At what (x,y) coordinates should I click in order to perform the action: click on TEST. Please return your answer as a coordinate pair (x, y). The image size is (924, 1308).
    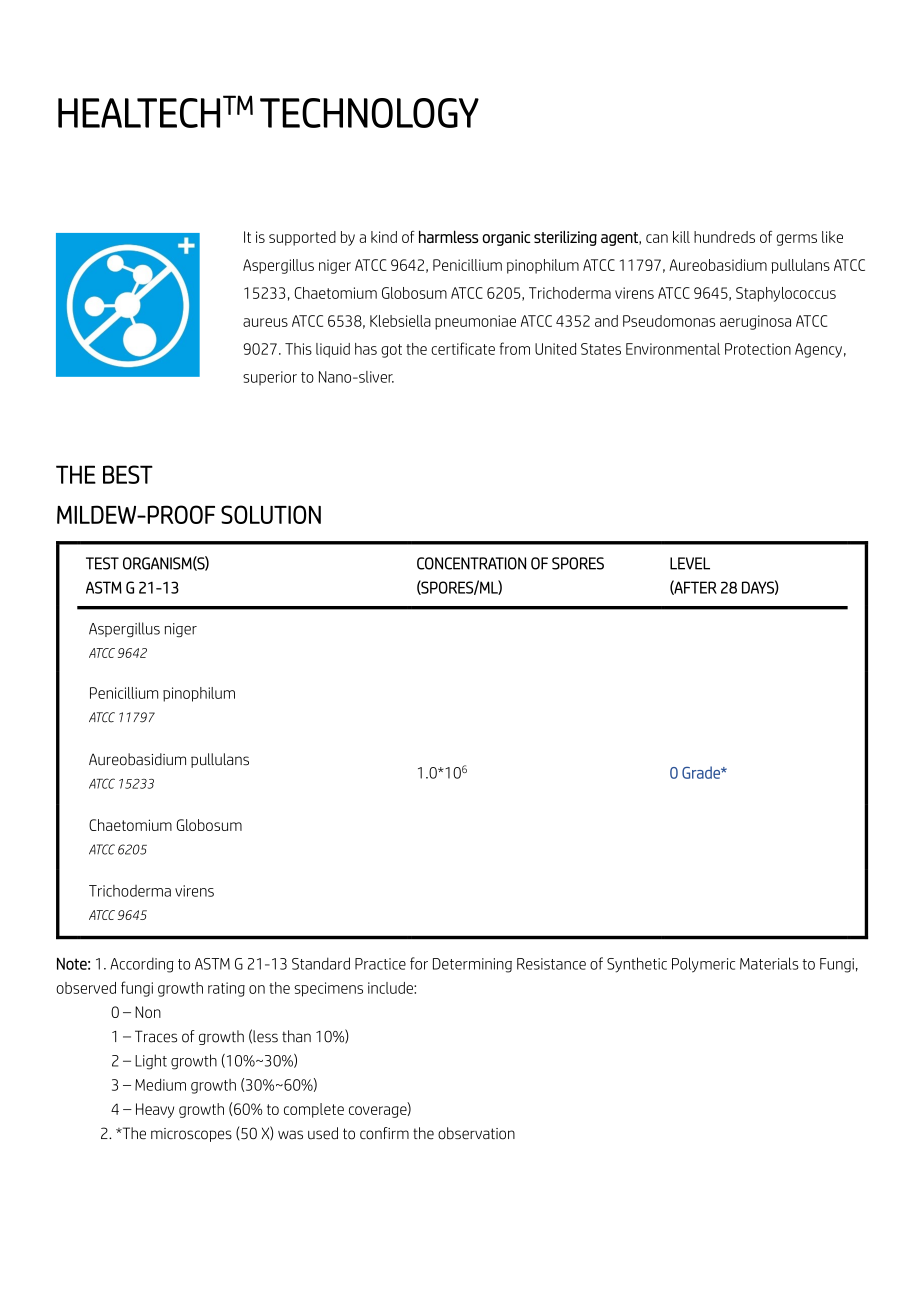
    Looking at the image, I should click on (102, 563).
